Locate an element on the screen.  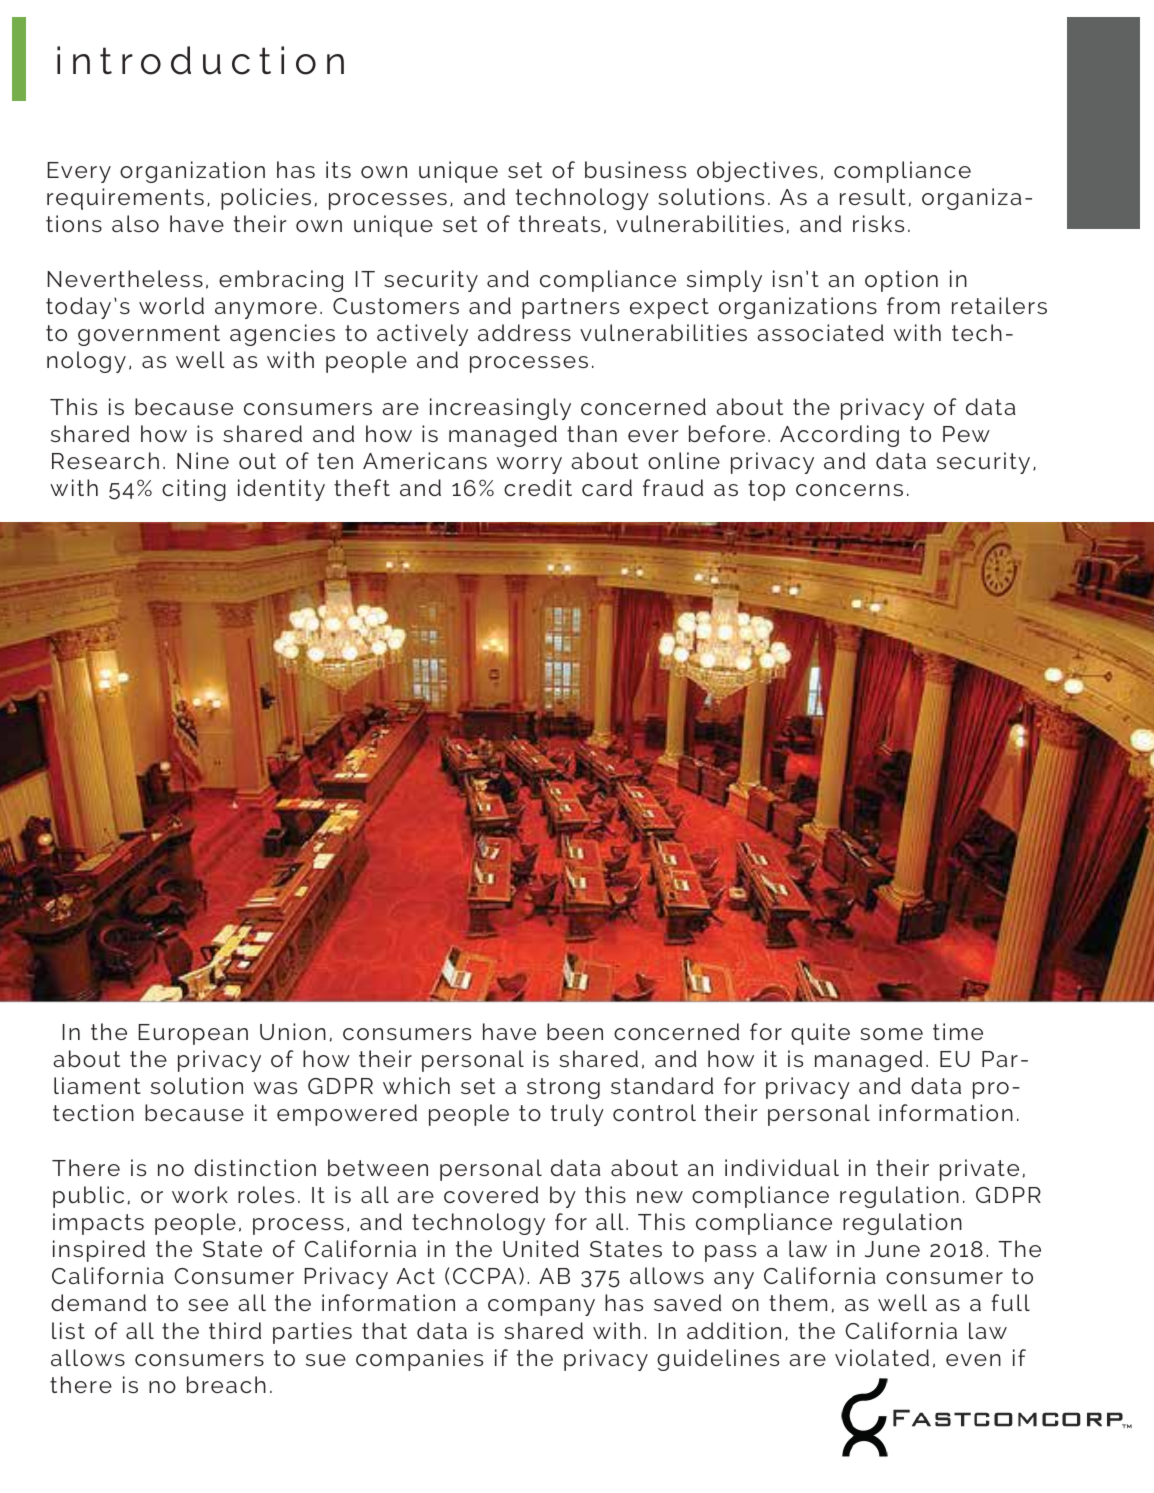
been is located at coordinates (575, 1031).
